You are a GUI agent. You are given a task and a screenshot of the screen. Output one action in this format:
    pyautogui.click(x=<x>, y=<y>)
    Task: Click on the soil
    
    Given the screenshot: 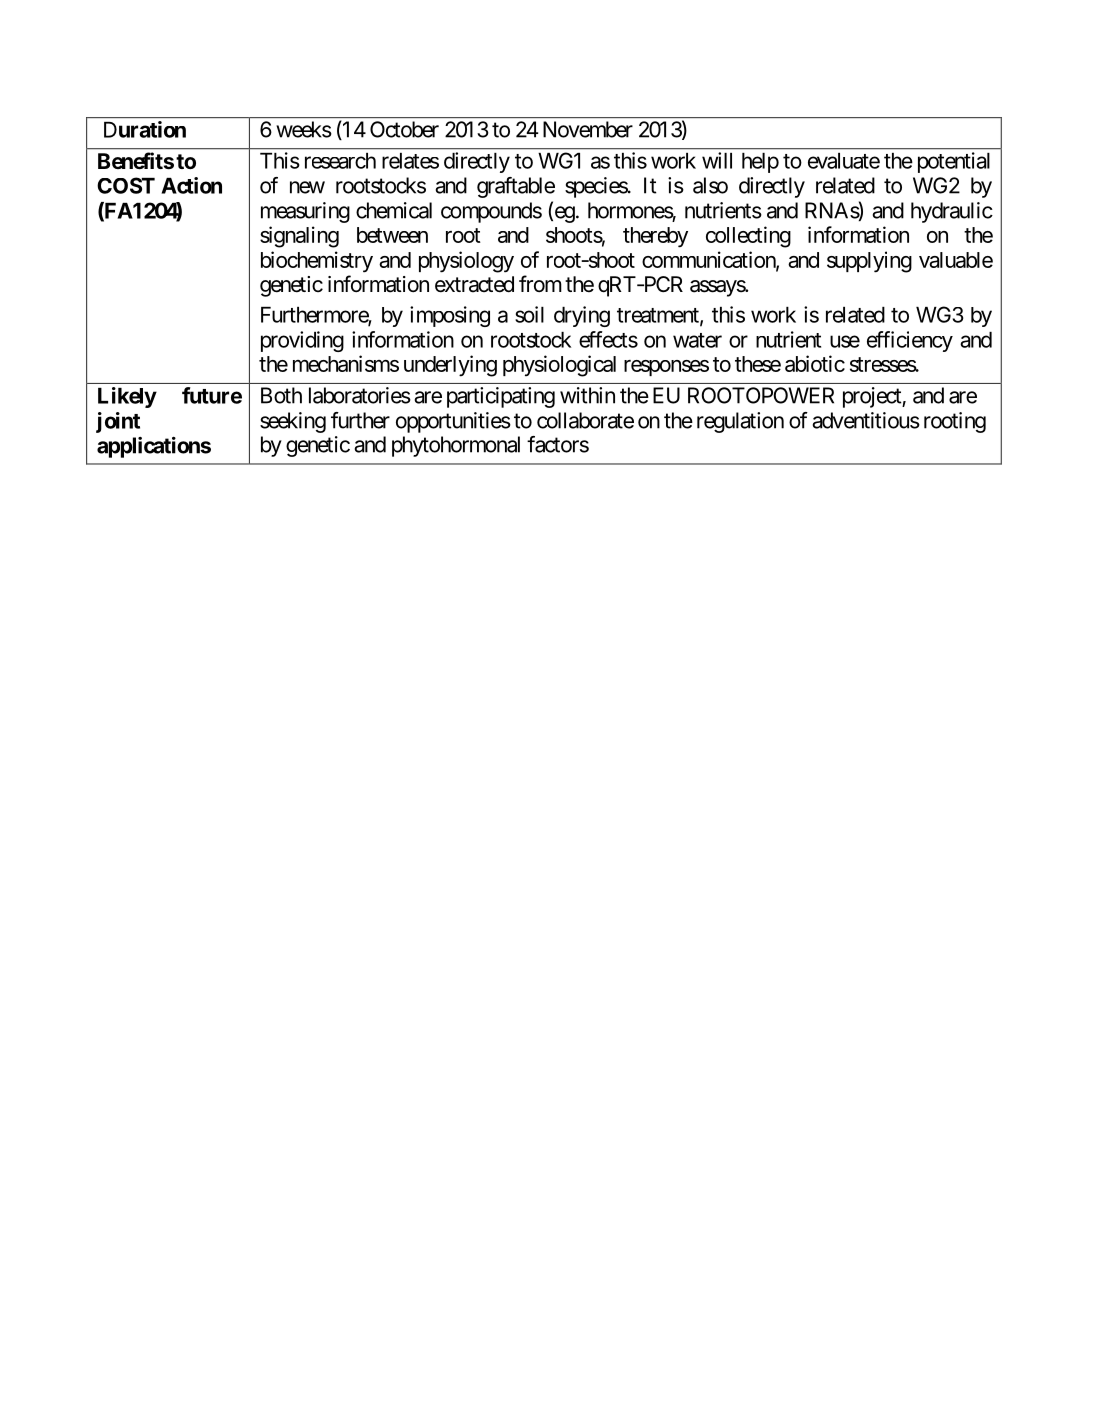 What is the action you would take?
    pyautogui.click(x=529, y=314)
